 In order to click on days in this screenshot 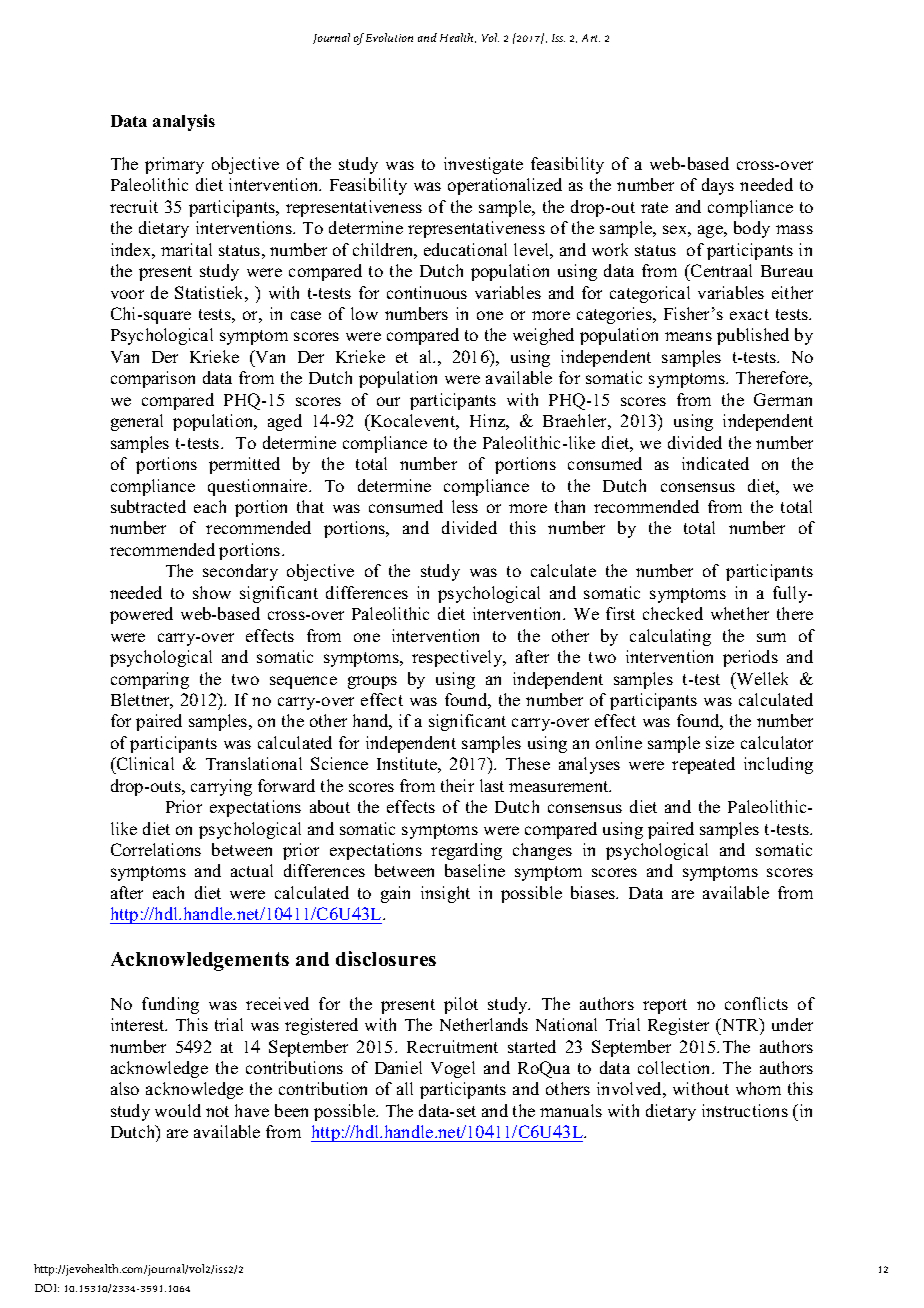, I will do `click(718, 186)`.
